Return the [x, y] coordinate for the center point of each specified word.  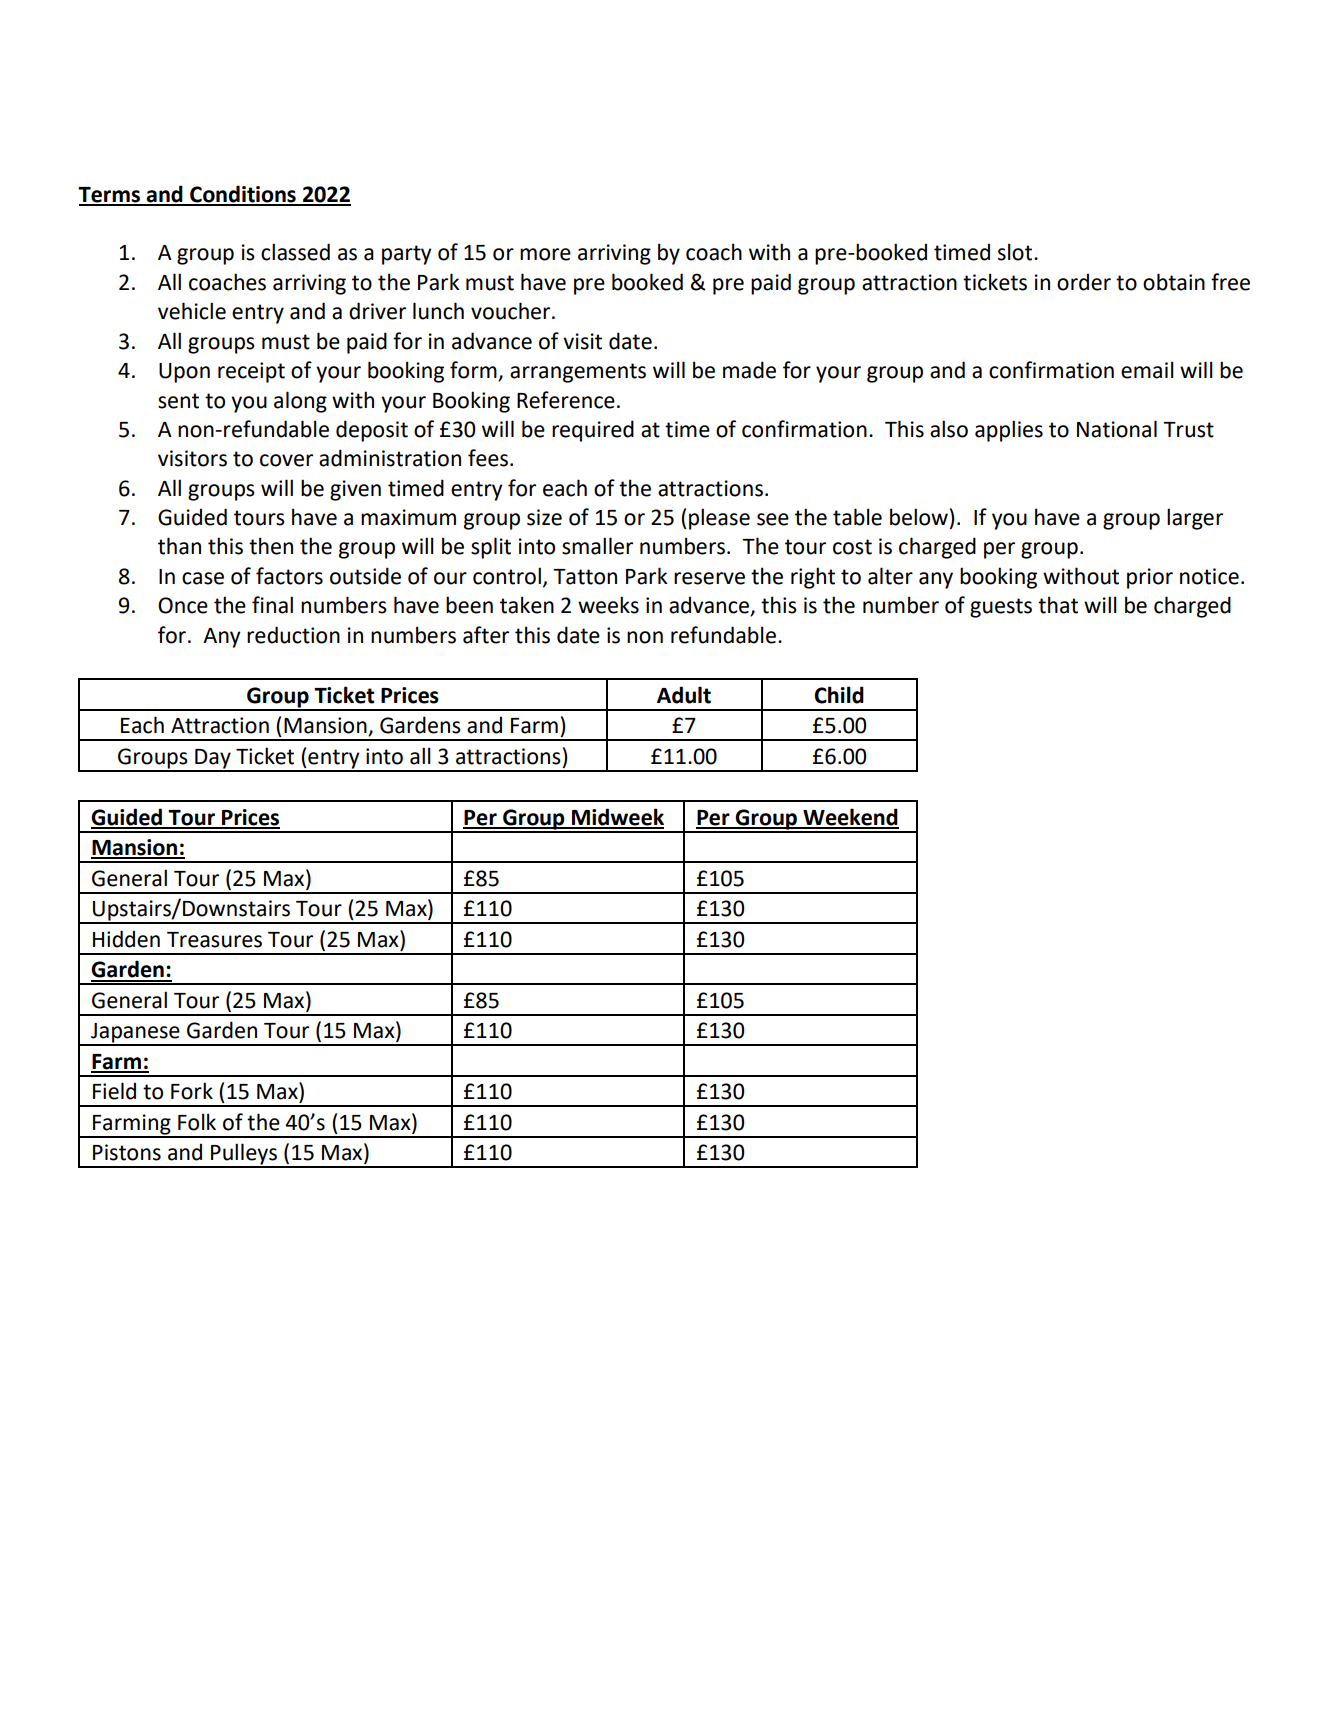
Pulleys [244, 1155]
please [719, 519]
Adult [684, 695]
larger [1195, 519]
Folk [197, 1122]
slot [1016, 252]
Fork [192, 1091]
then [271, 546]
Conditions [243, 195]
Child [839, 695]
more [545, 254]
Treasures [214, 940]
